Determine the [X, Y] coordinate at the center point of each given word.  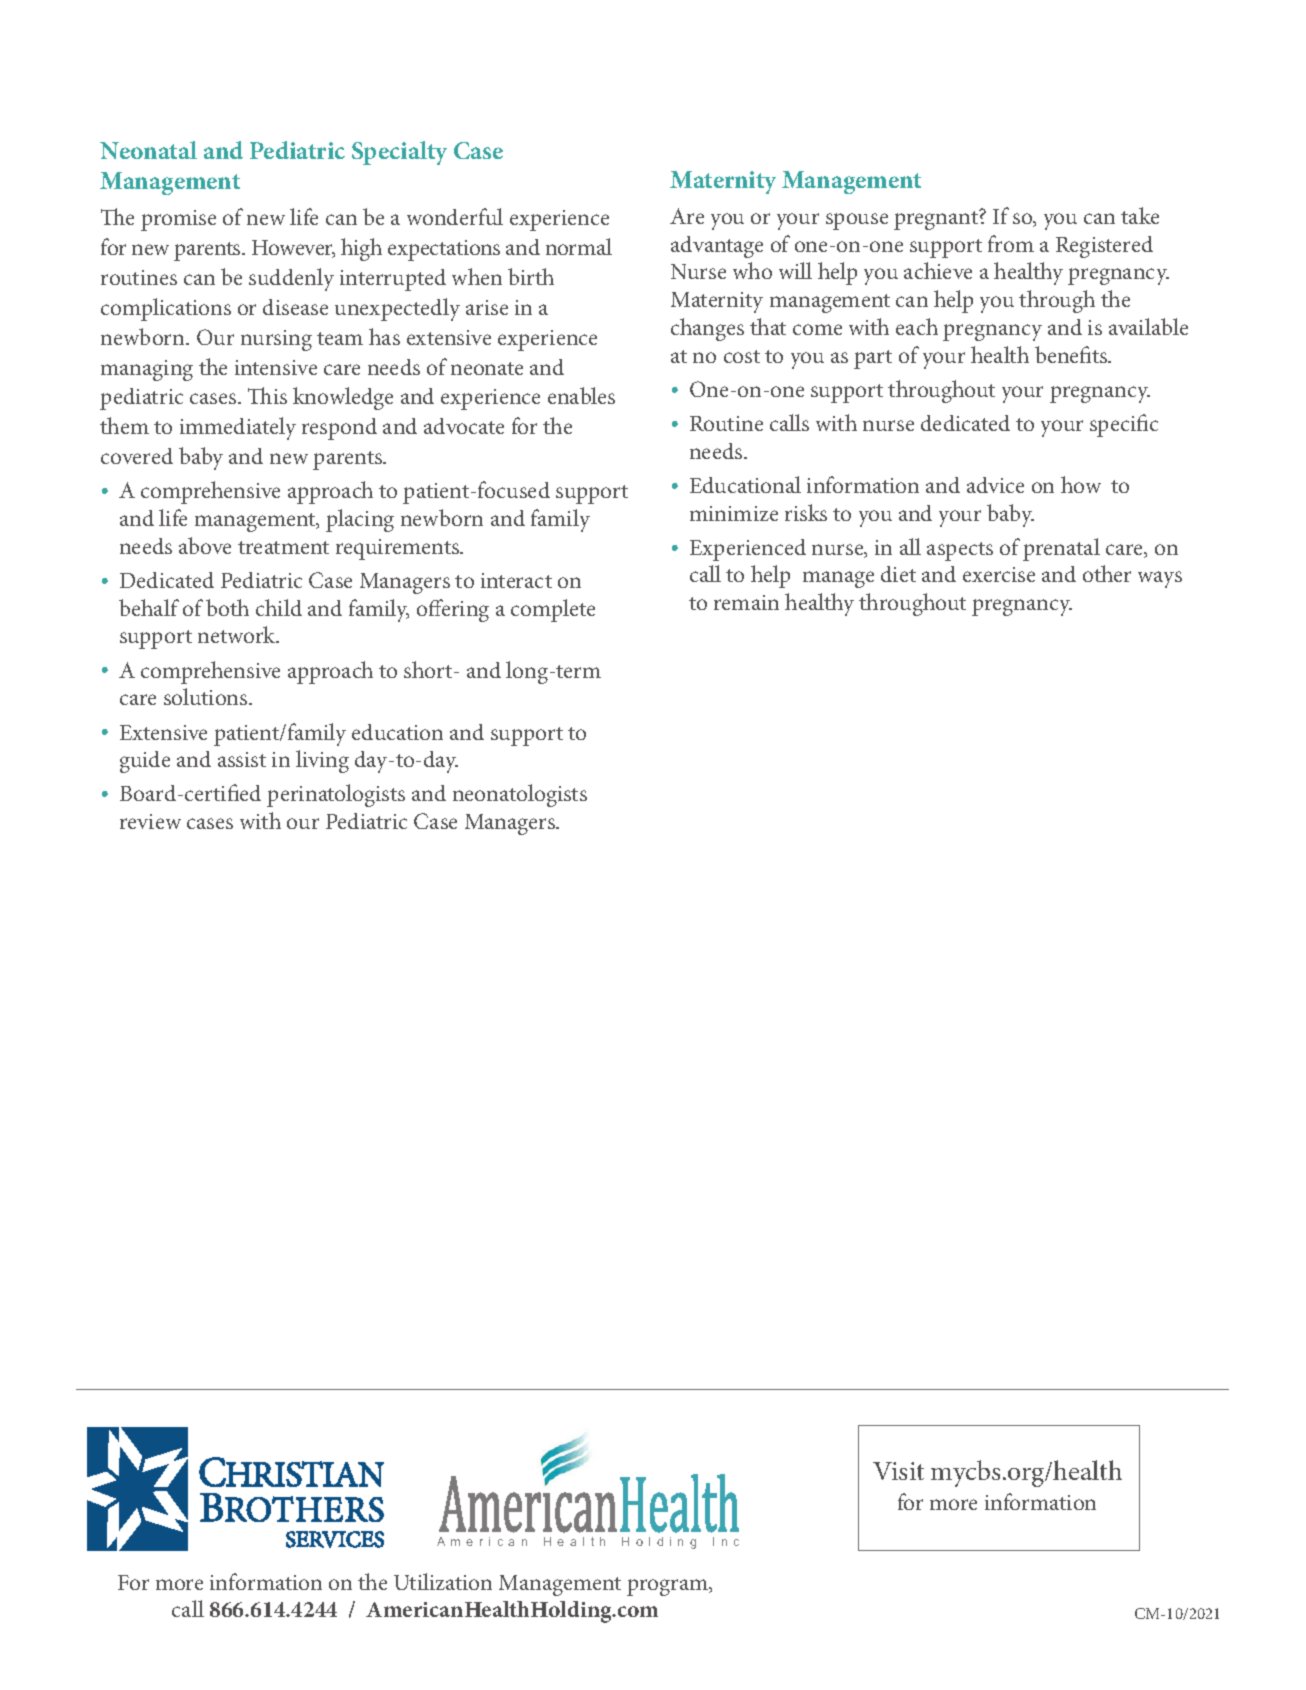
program [669, 1587]
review [150, 821]
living [322, 761]
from [1011, 243]
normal [579, 246]
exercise [999, 574]
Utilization [443, 1581]
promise [178, 220]
